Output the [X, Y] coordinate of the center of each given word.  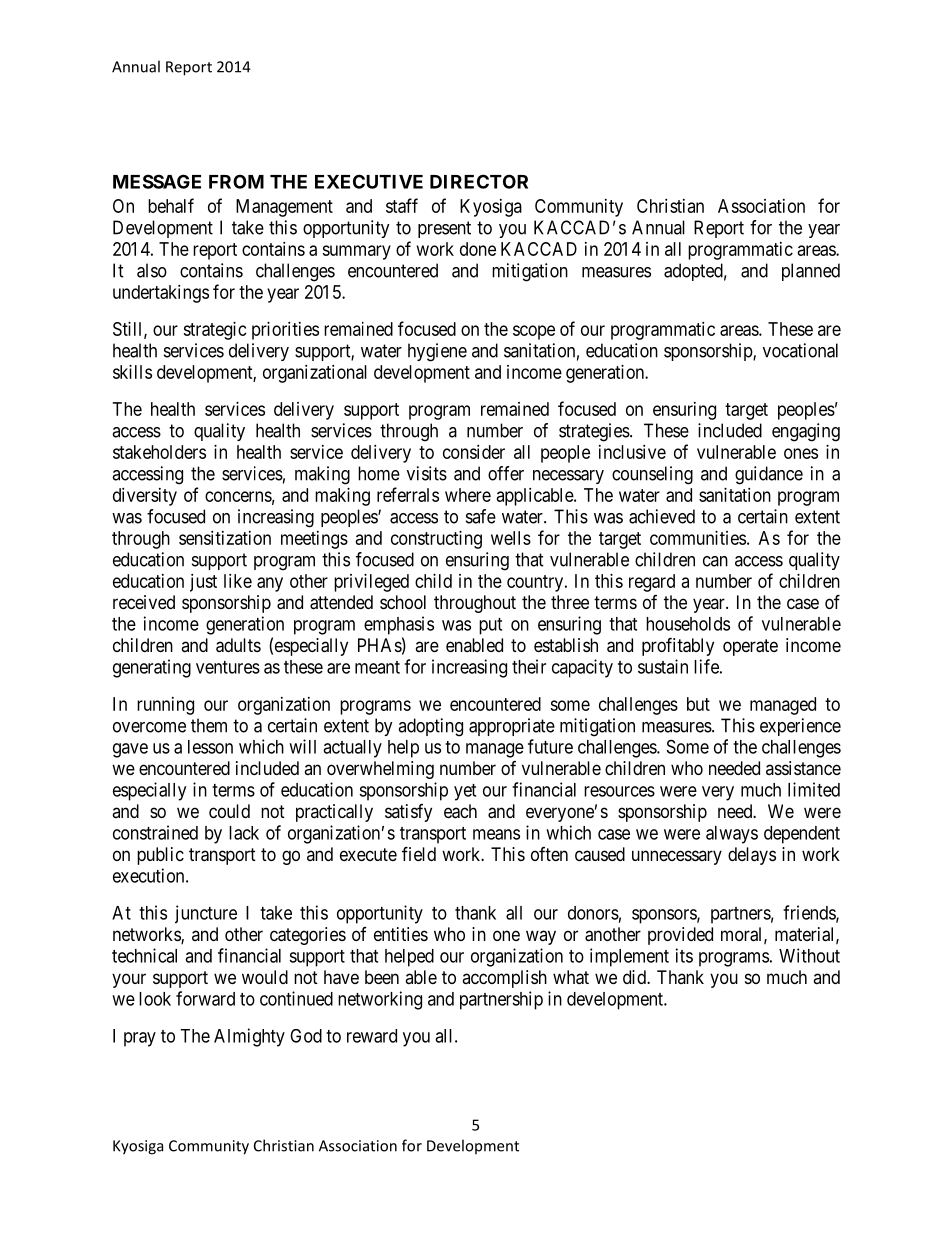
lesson [210, 747]
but [698, 704]
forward [205, 998]
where [468, 495]
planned [811, 272]
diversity [145, 497]
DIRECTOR [479, 181]
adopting [430, 727]
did [635, 977]
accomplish [504, 979]
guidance [769, 475]
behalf [171, 205]
